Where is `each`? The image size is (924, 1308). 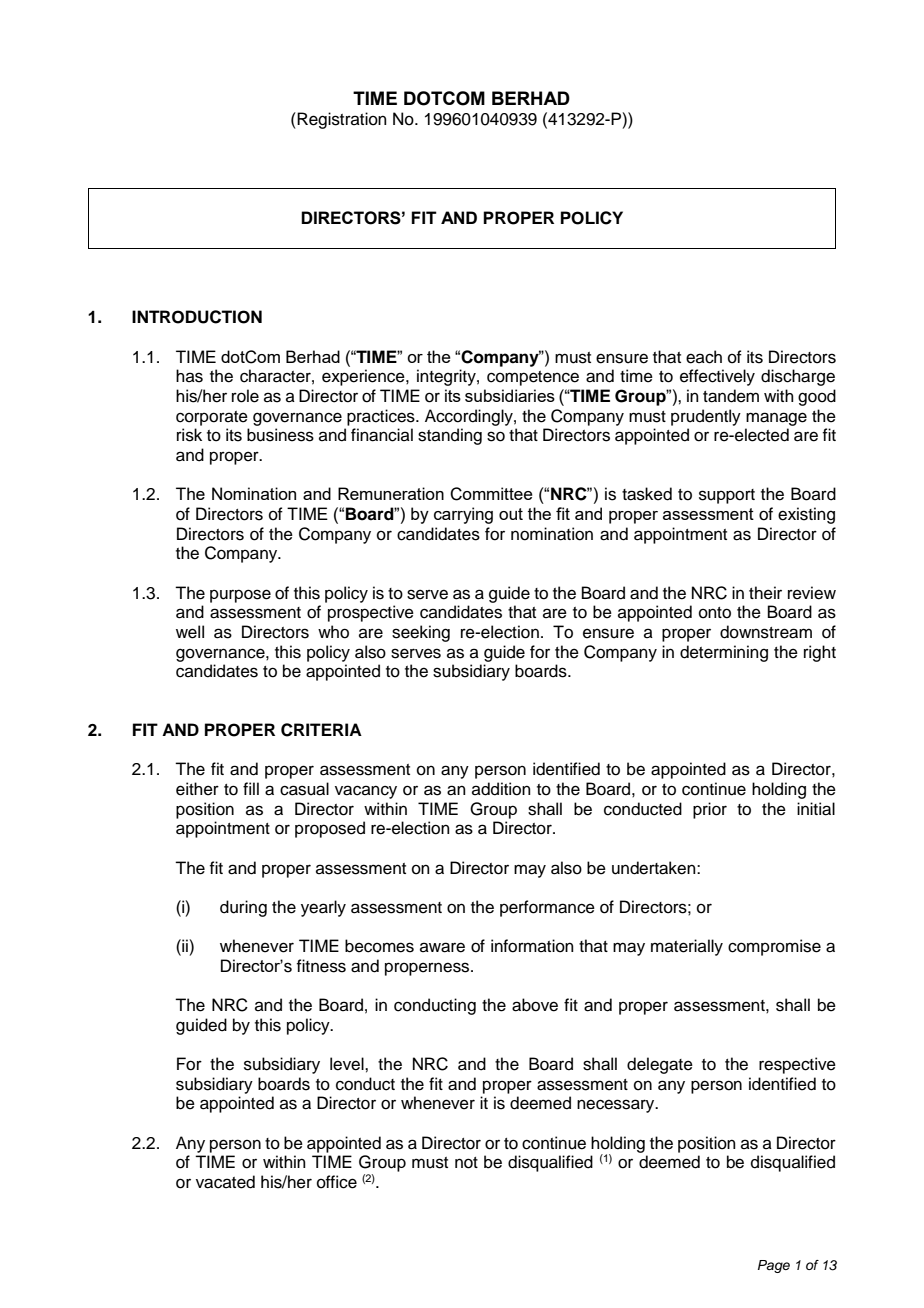 each is located at coordinates (704, 357).
